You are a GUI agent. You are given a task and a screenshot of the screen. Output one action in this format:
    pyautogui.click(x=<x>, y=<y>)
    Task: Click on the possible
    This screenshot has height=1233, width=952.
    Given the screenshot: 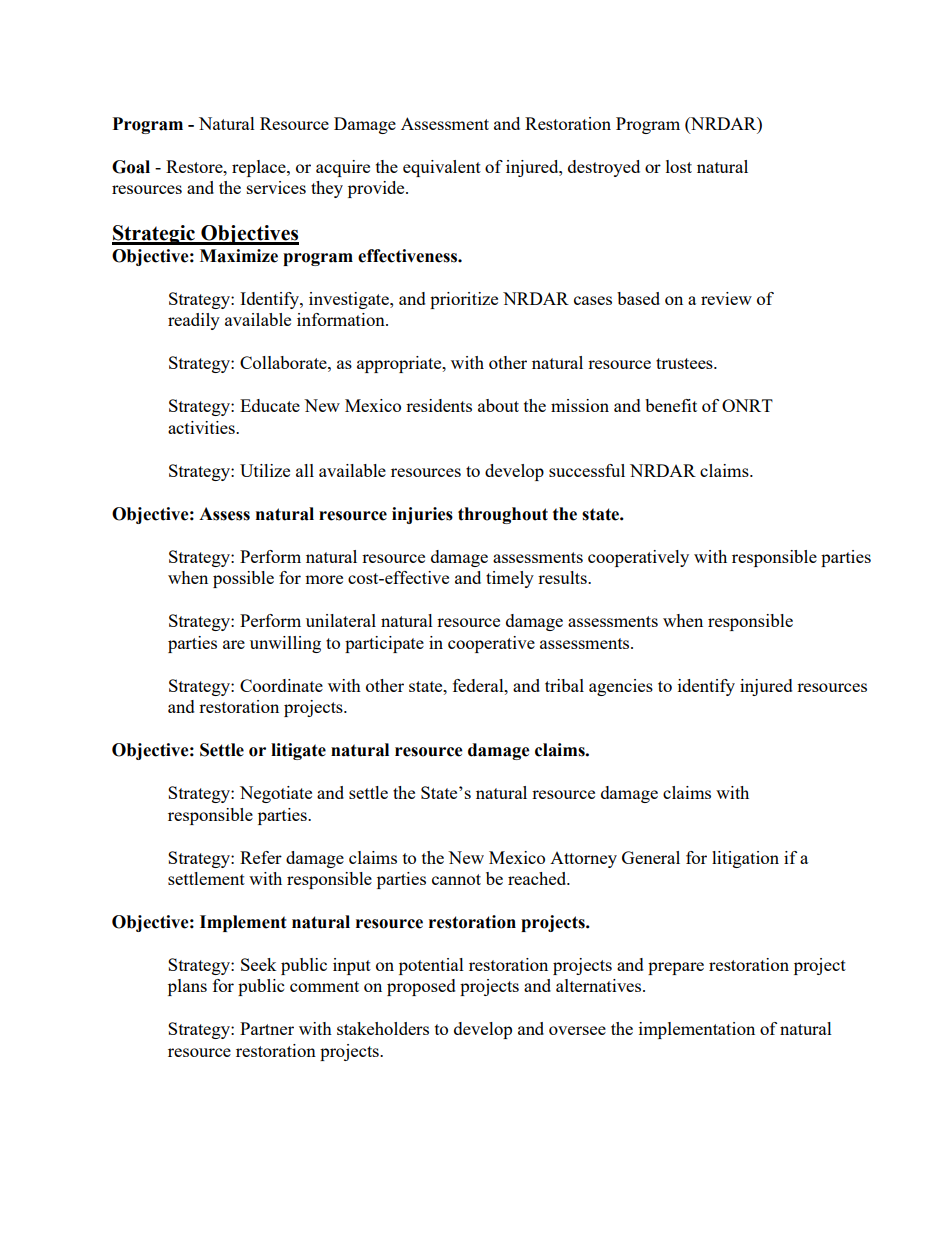 What is the action you would take?
    pyautogui.click(x=243, y=579)
